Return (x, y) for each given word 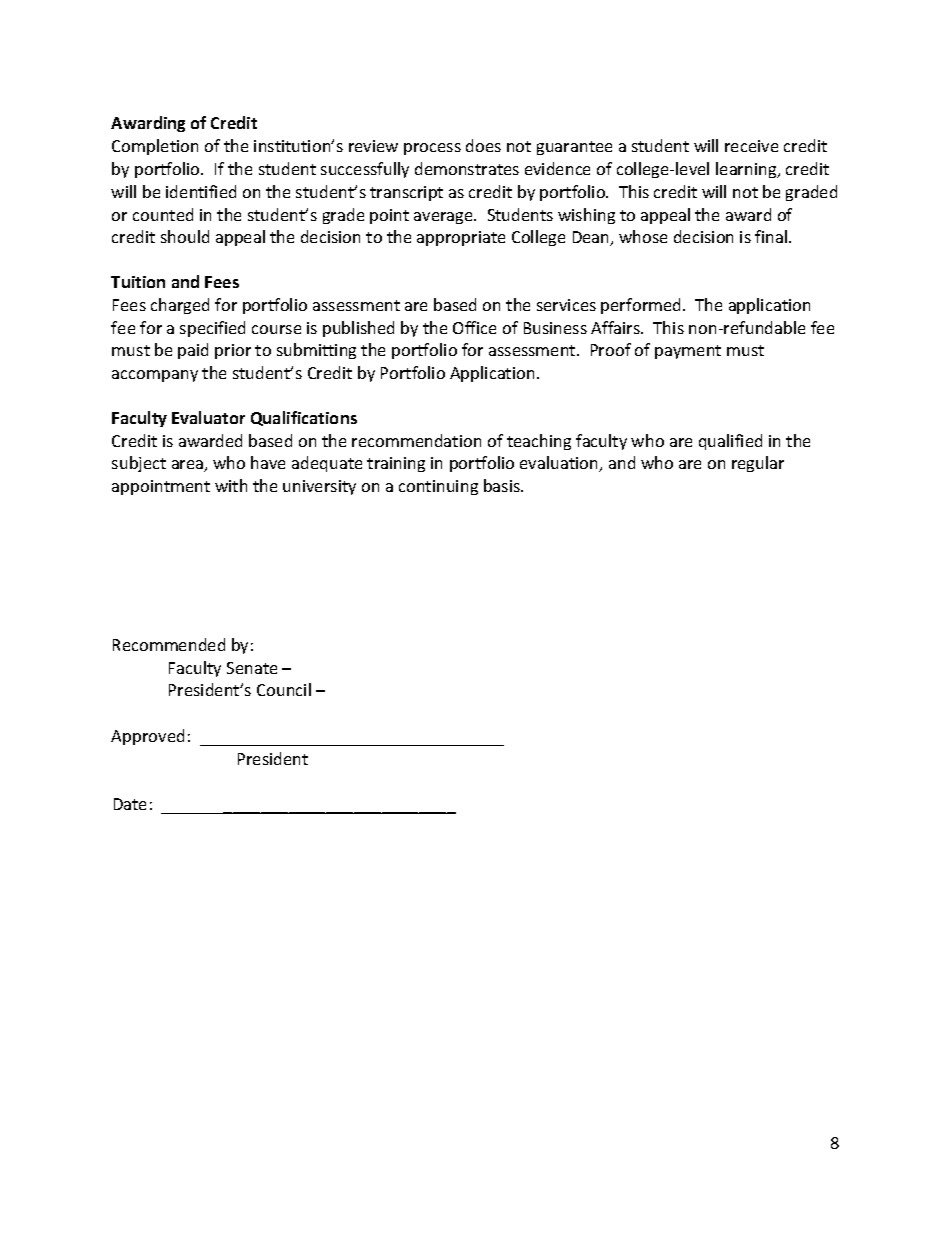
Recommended (169, 644)
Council (284, 689)
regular (758, 464)
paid (193, 351)
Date (130, 804)
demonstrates (467, 168)
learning (747, 170)
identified (201, 191)
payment (688, 352)
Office (474, 327)
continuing (438, 487)
